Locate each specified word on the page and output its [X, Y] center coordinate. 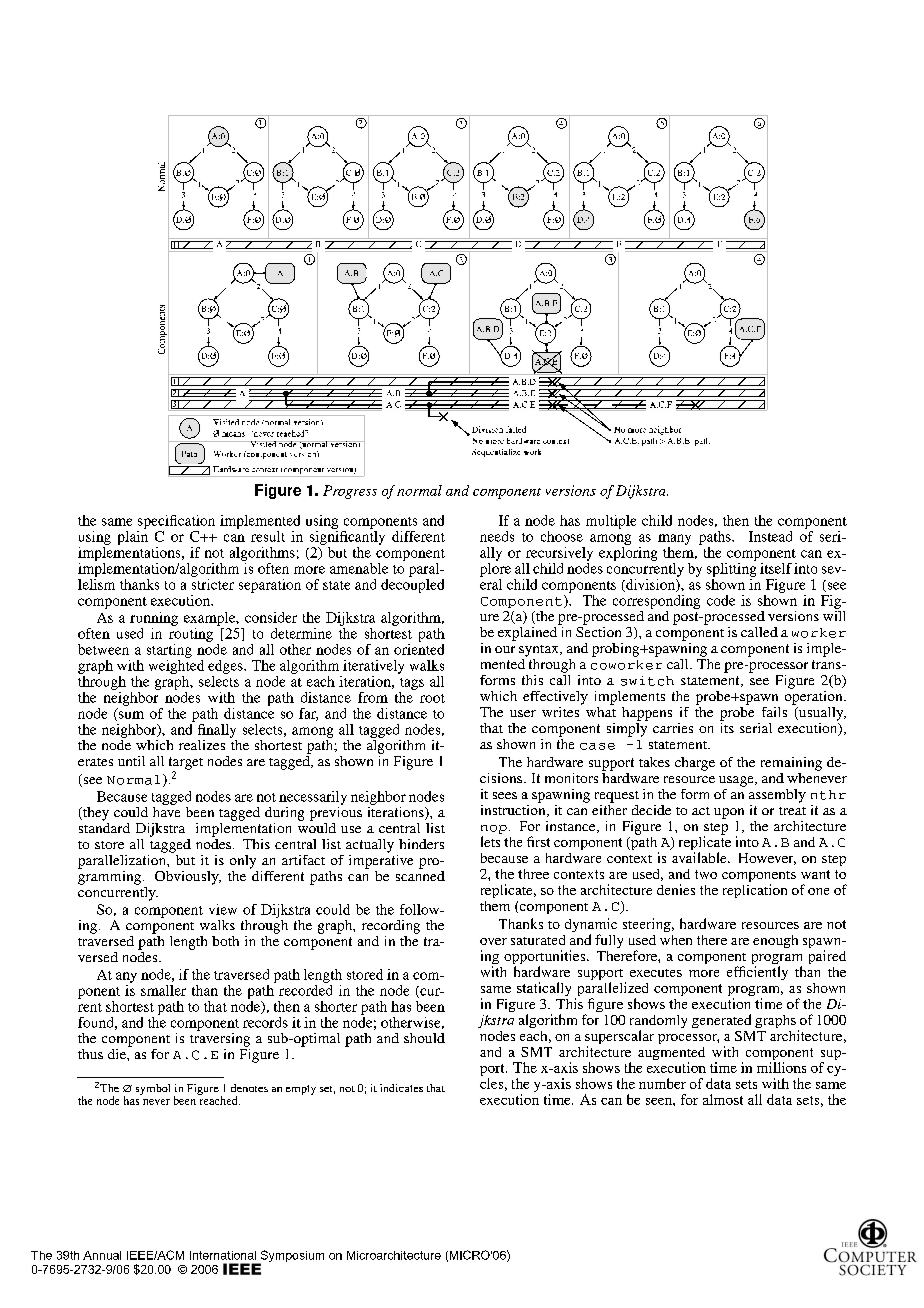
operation [815, 696]
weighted [176, 665]
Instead [770, 536]
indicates [401, 1088]
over [493, 941]
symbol [153, 1089]
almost [723, 1099]
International [223, 1255]
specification [176, 522]
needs [497, 536]
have [166, 810]
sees [505, 795]
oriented [419, 648]
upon [729, 813]
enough [775, 941]
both [225, 941]
